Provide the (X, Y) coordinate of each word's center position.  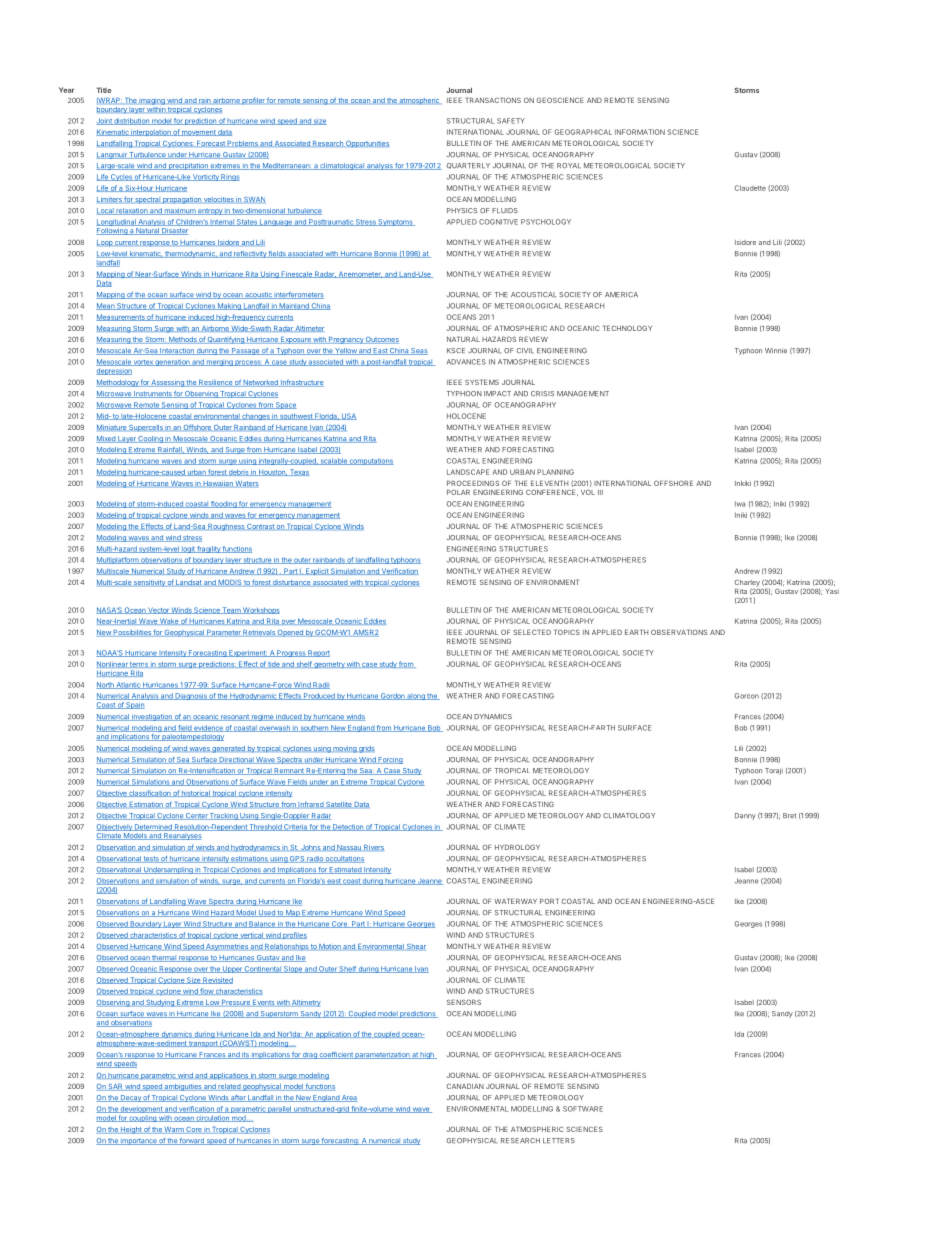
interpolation (150, 132)
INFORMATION (640, 132)
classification (149, 793)
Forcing (390, 760)
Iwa (740, 504)
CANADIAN (465, 1086)
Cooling (151, 439)
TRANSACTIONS (493, 100)
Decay (131, 1098)
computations (371, 461)
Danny (745, 816)
